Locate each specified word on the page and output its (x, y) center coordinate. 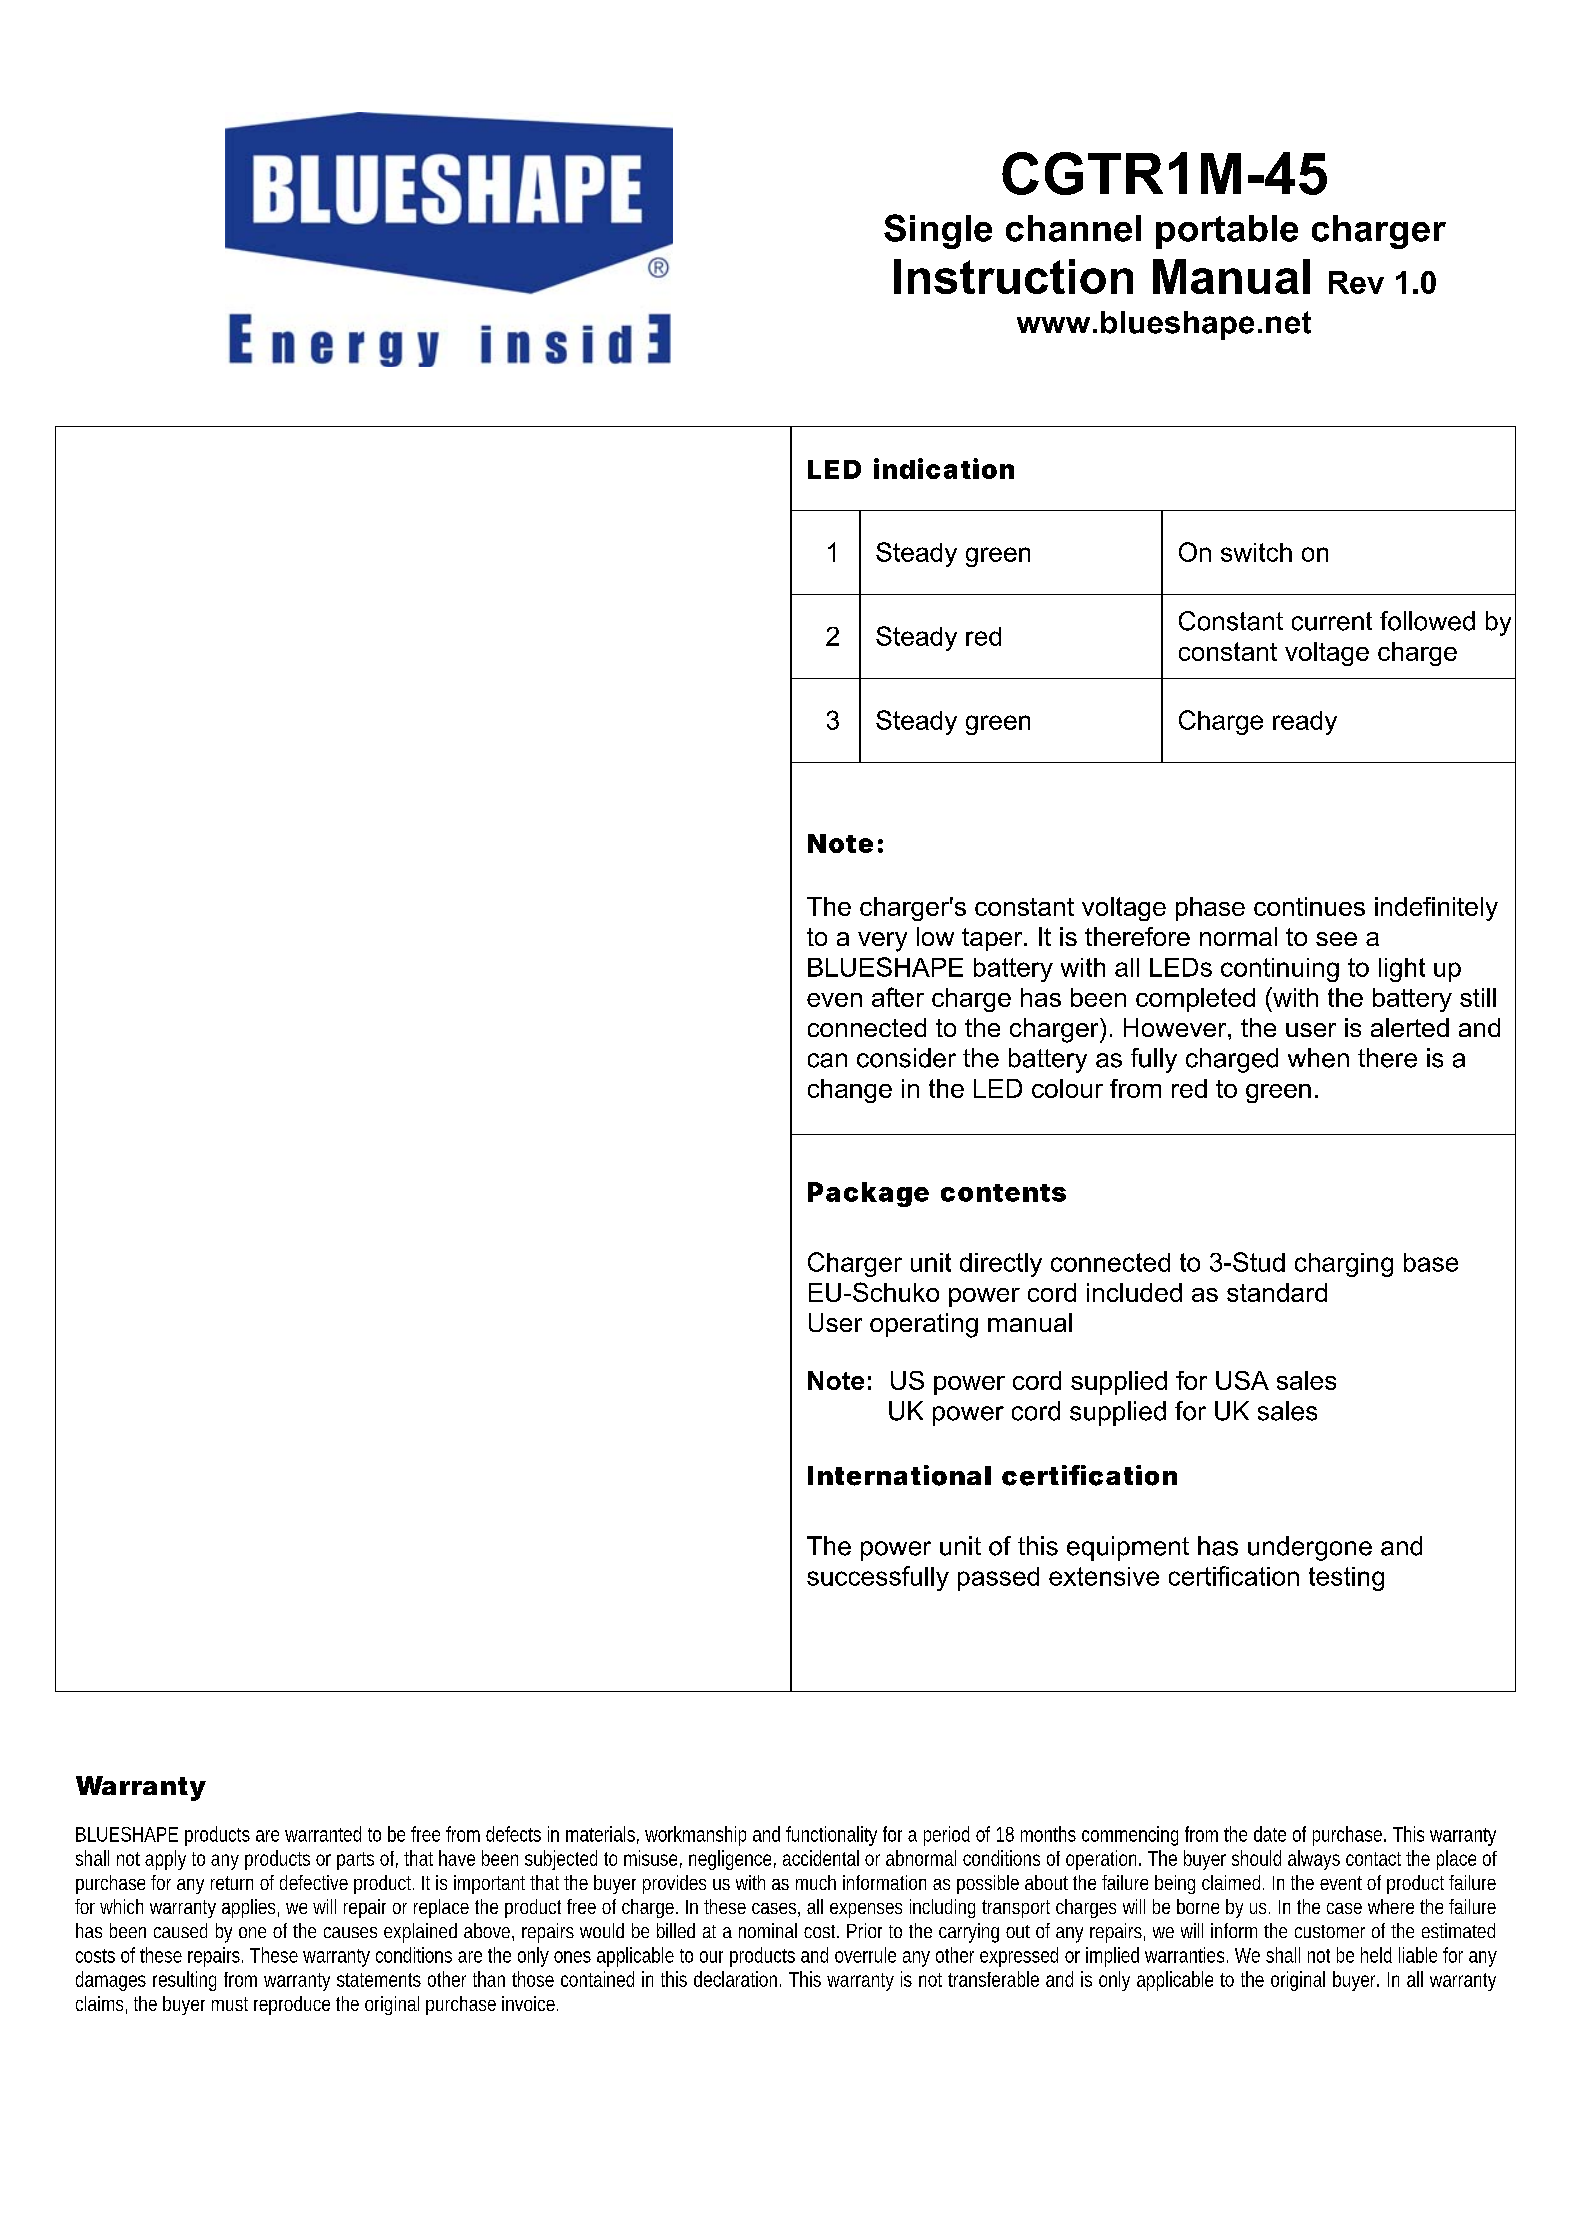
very (882, 942)
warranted (323, 1834)
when (1318, 1058)
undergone (1310, 1548)
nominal (768, 1930)
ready (1305, 723)
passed (998, 1579)
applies (248, 1908)
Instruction (1013, 276)
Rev (1356, 282)
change (850, 1091)
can (827, 1060)
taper (993, 939)
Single (938, 231)
